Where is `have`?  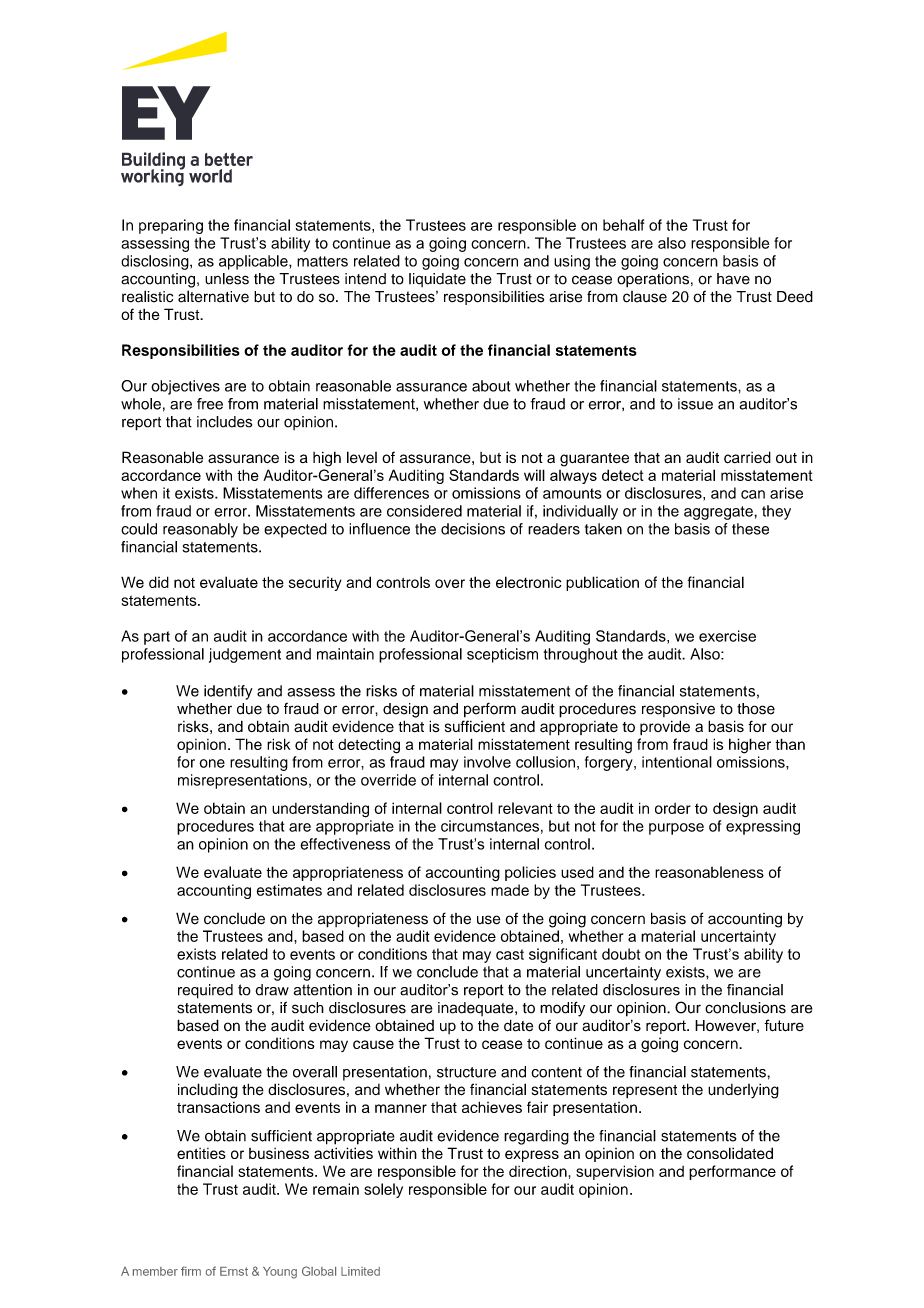
have is located at coordinates (733, 279).
